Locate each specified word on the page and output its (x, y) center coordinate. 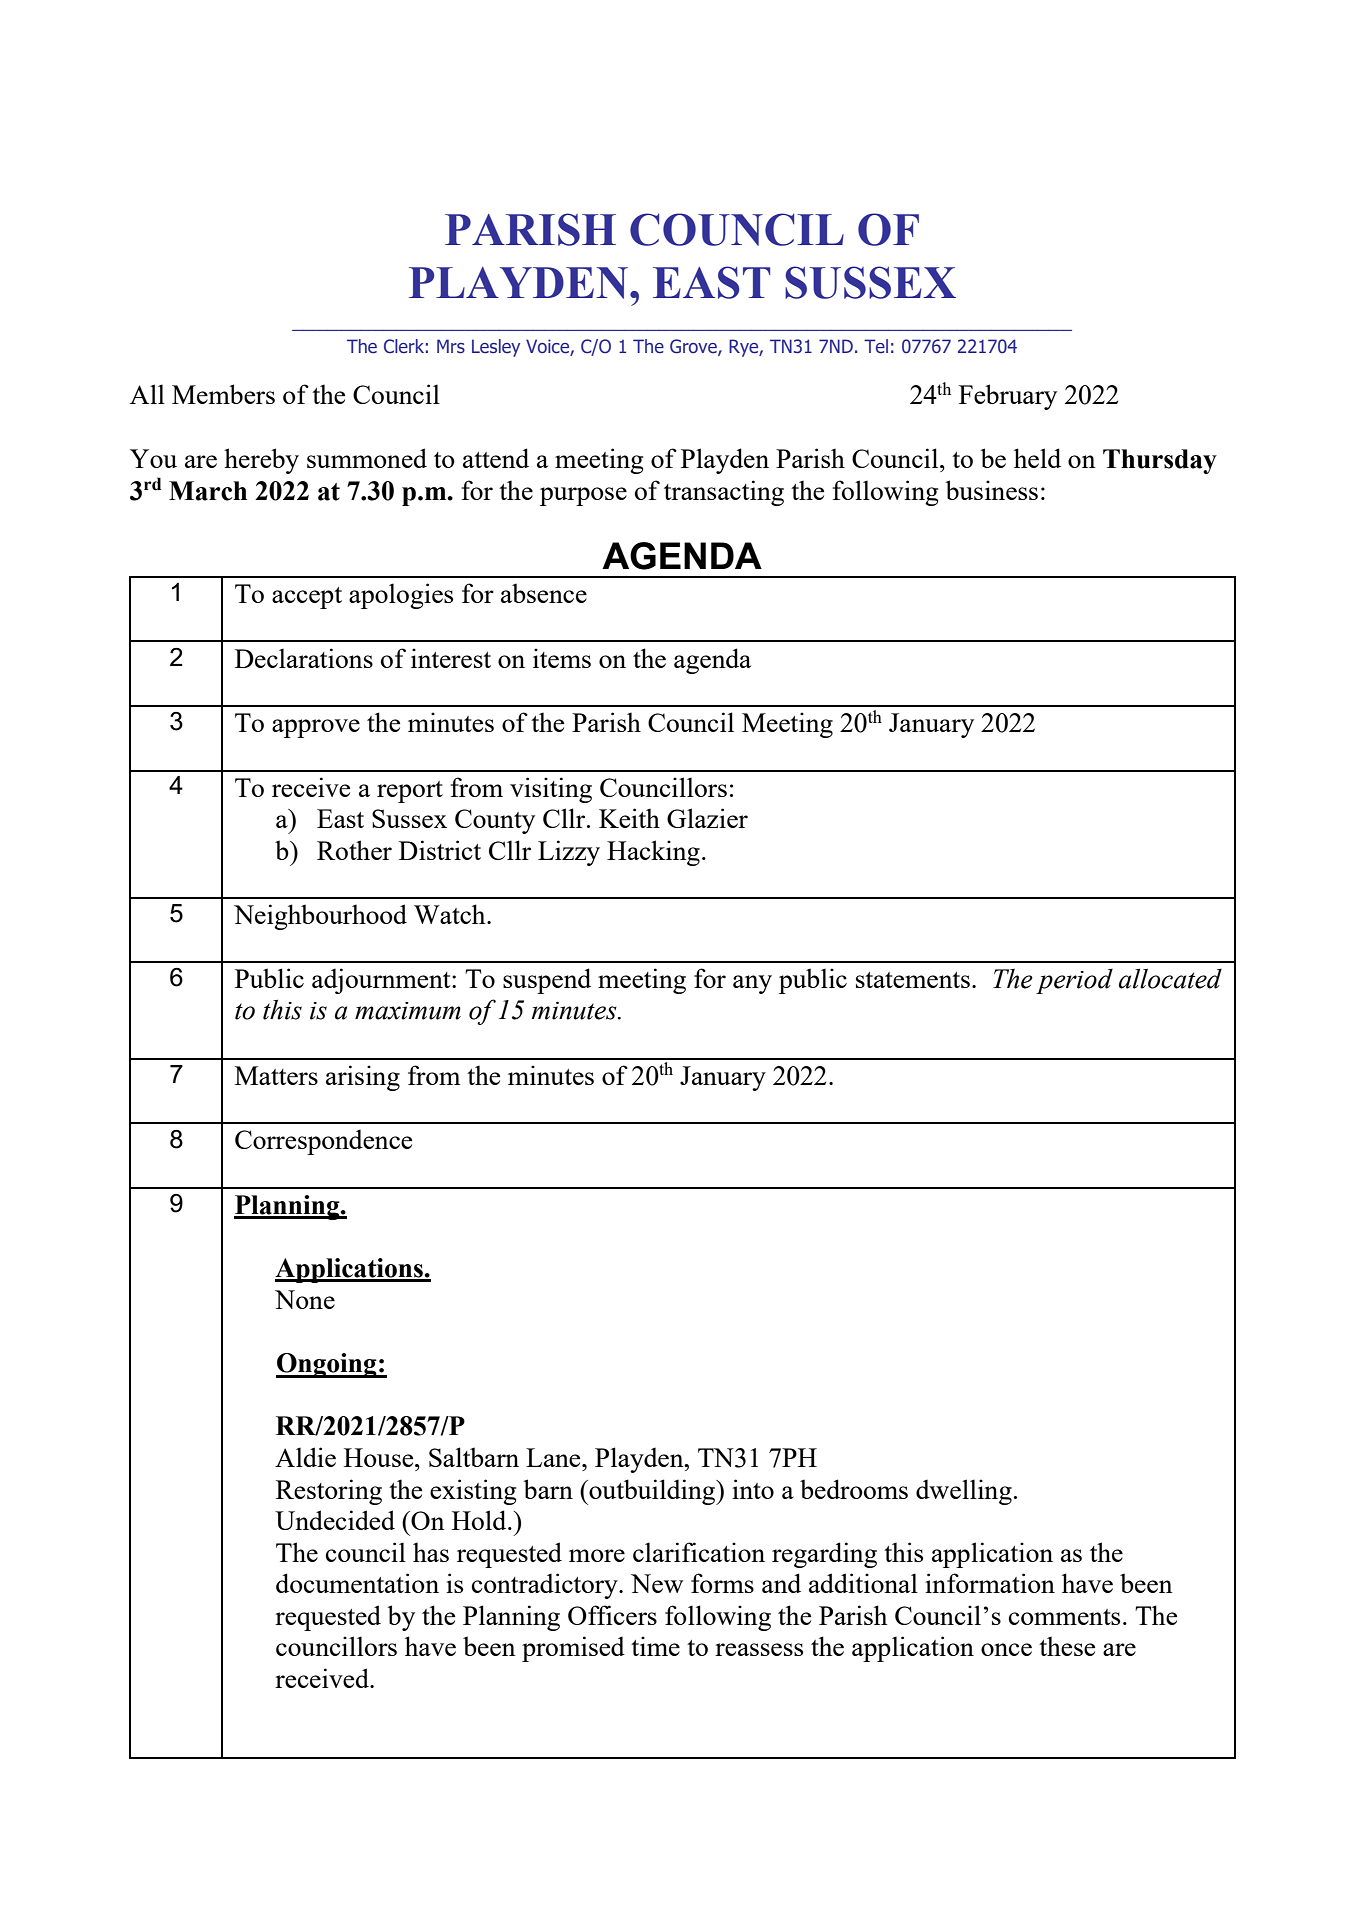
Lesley (496, 348)
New (657, 1583)
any (752, 984)
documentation (357, 1583)
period (1074, 981)
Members (223, 394)
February (1008, 397)
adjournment (382, 981)
